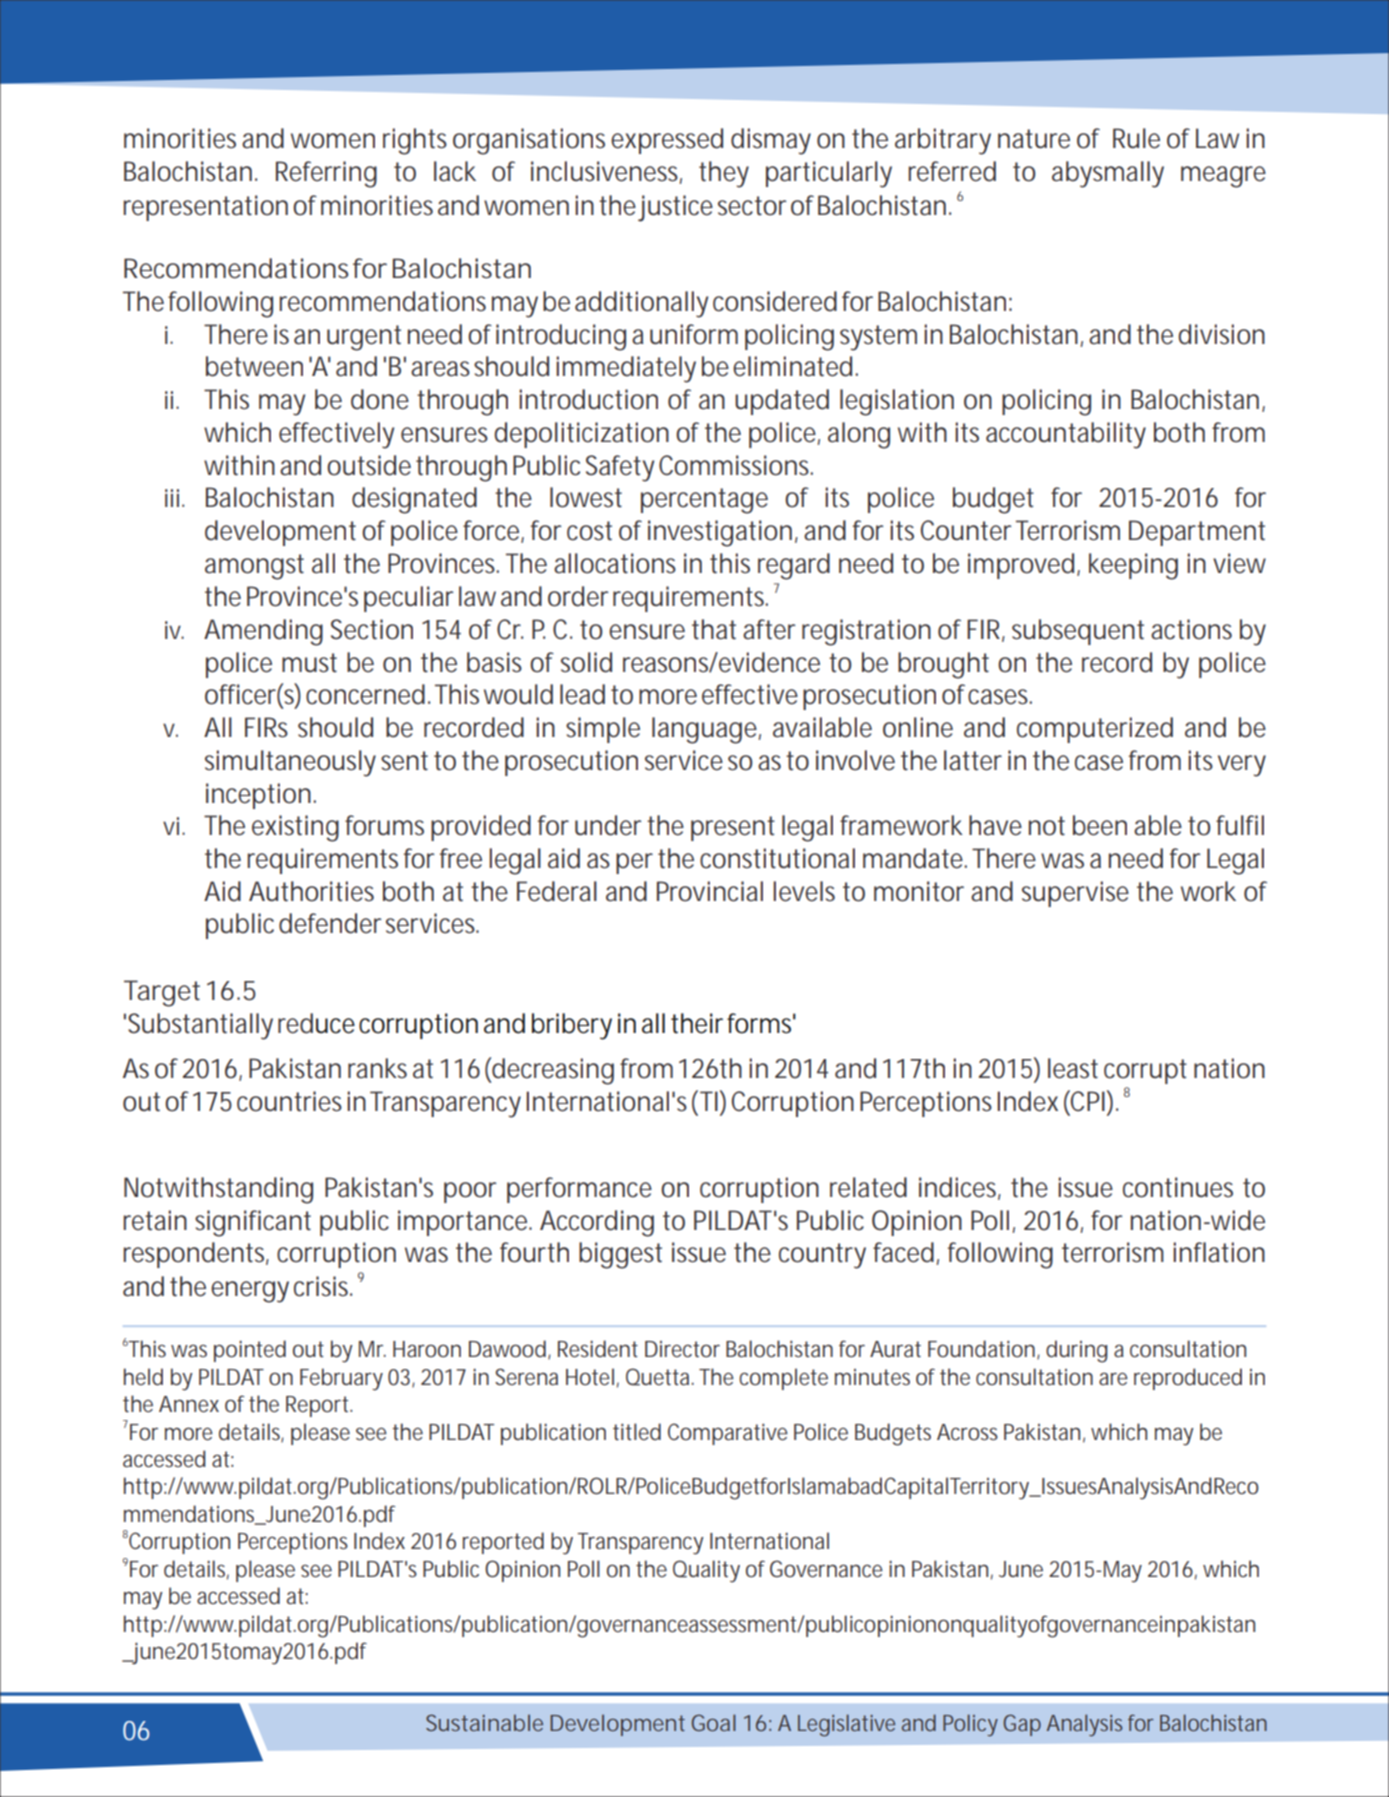 Image resolution: width=1389 pixels, height=1797 pixels. Describe the element at coordinates (1075, 894) in the page. I see `supervise` at that location.
